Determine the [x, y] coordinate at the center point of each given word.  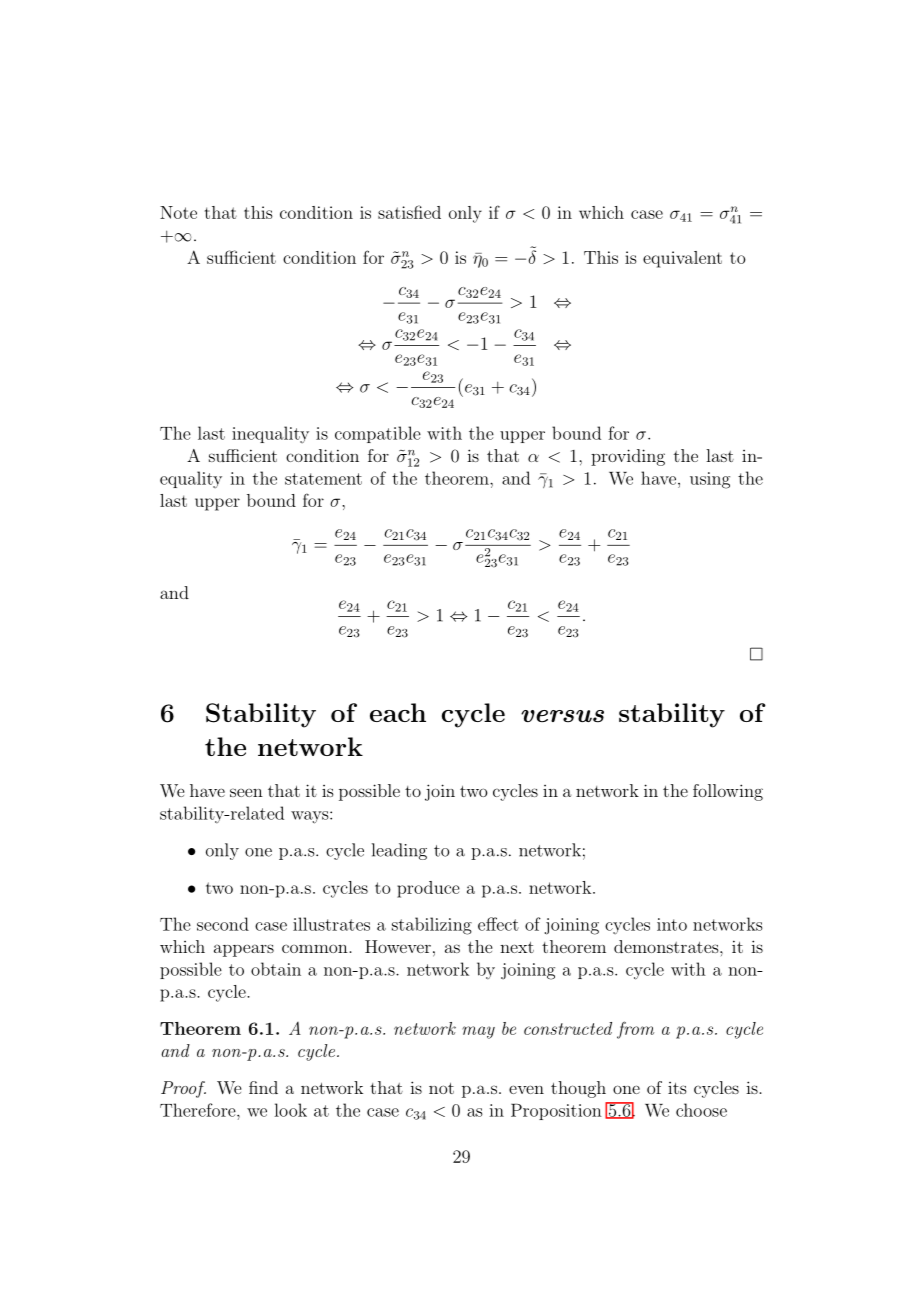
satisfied [409, 212]
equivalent [682, 259]
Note [178, 212]
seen [246, 792]
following [728, 792]
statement [323, 479]
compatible [378, 434]
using [710, 480]
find [263, 1087]
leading [399, 851]
